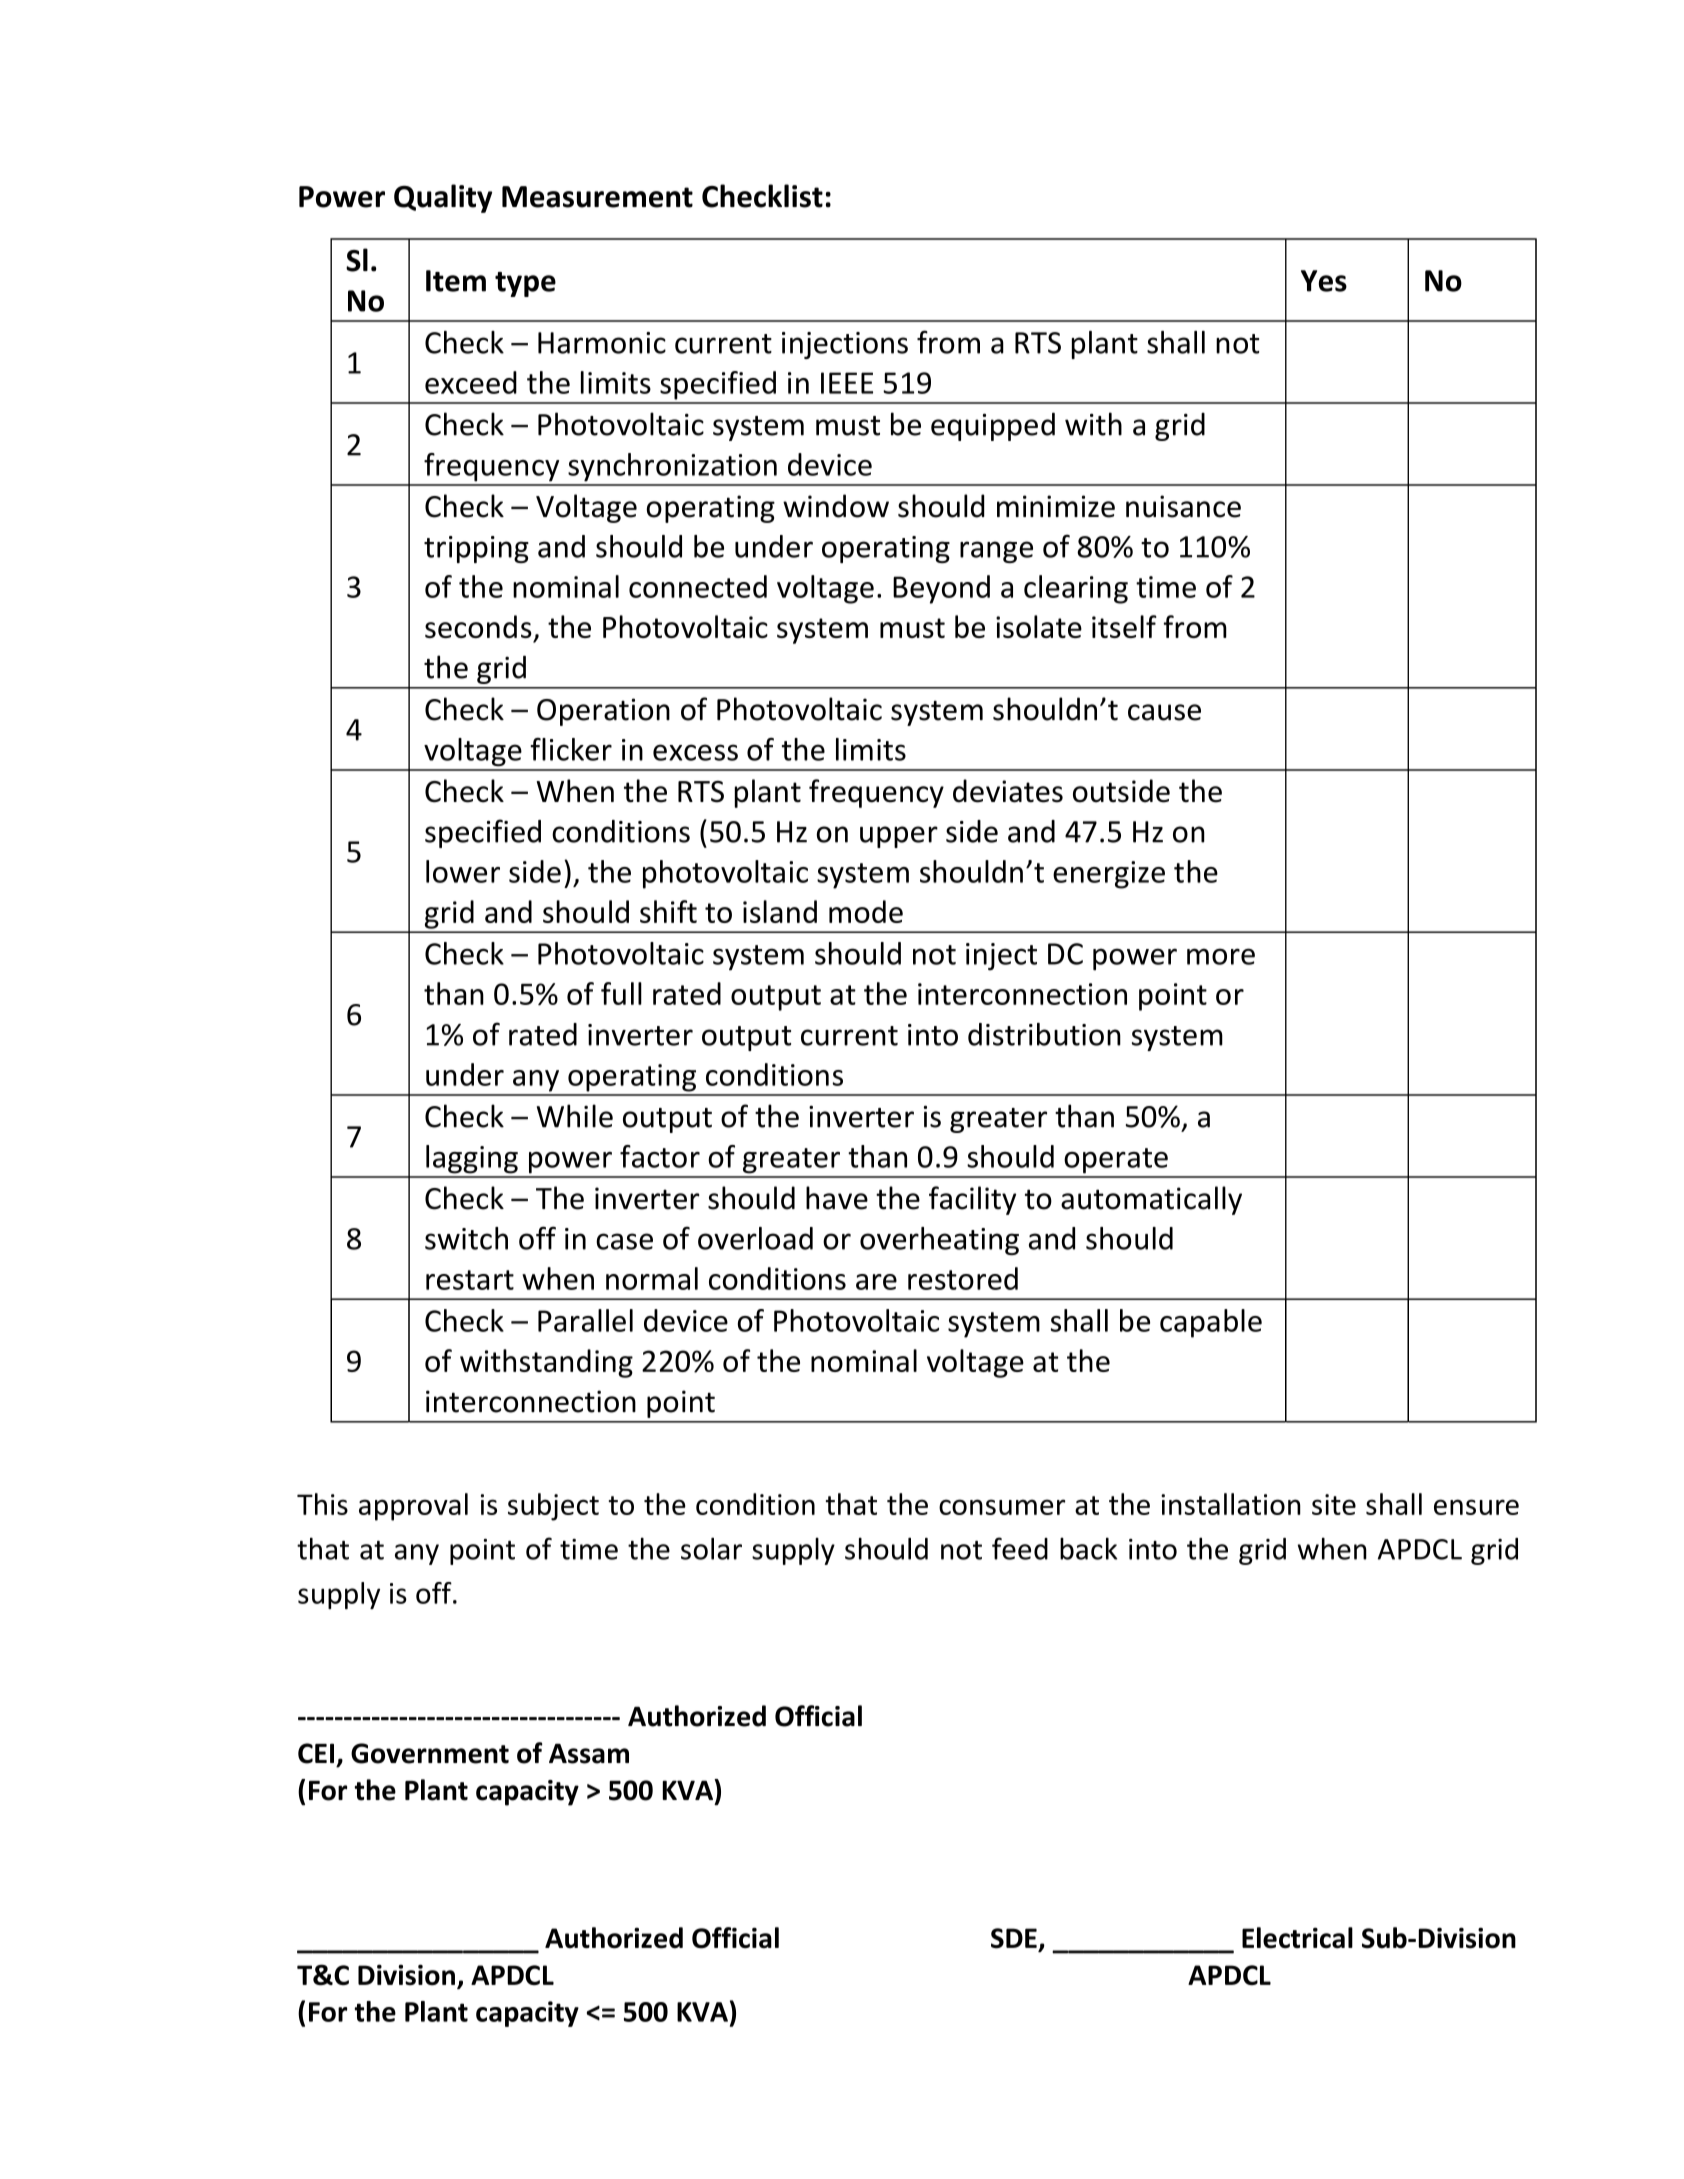 The image size is (1684, 2179). I want to click on Government, so click(430, 1753).
